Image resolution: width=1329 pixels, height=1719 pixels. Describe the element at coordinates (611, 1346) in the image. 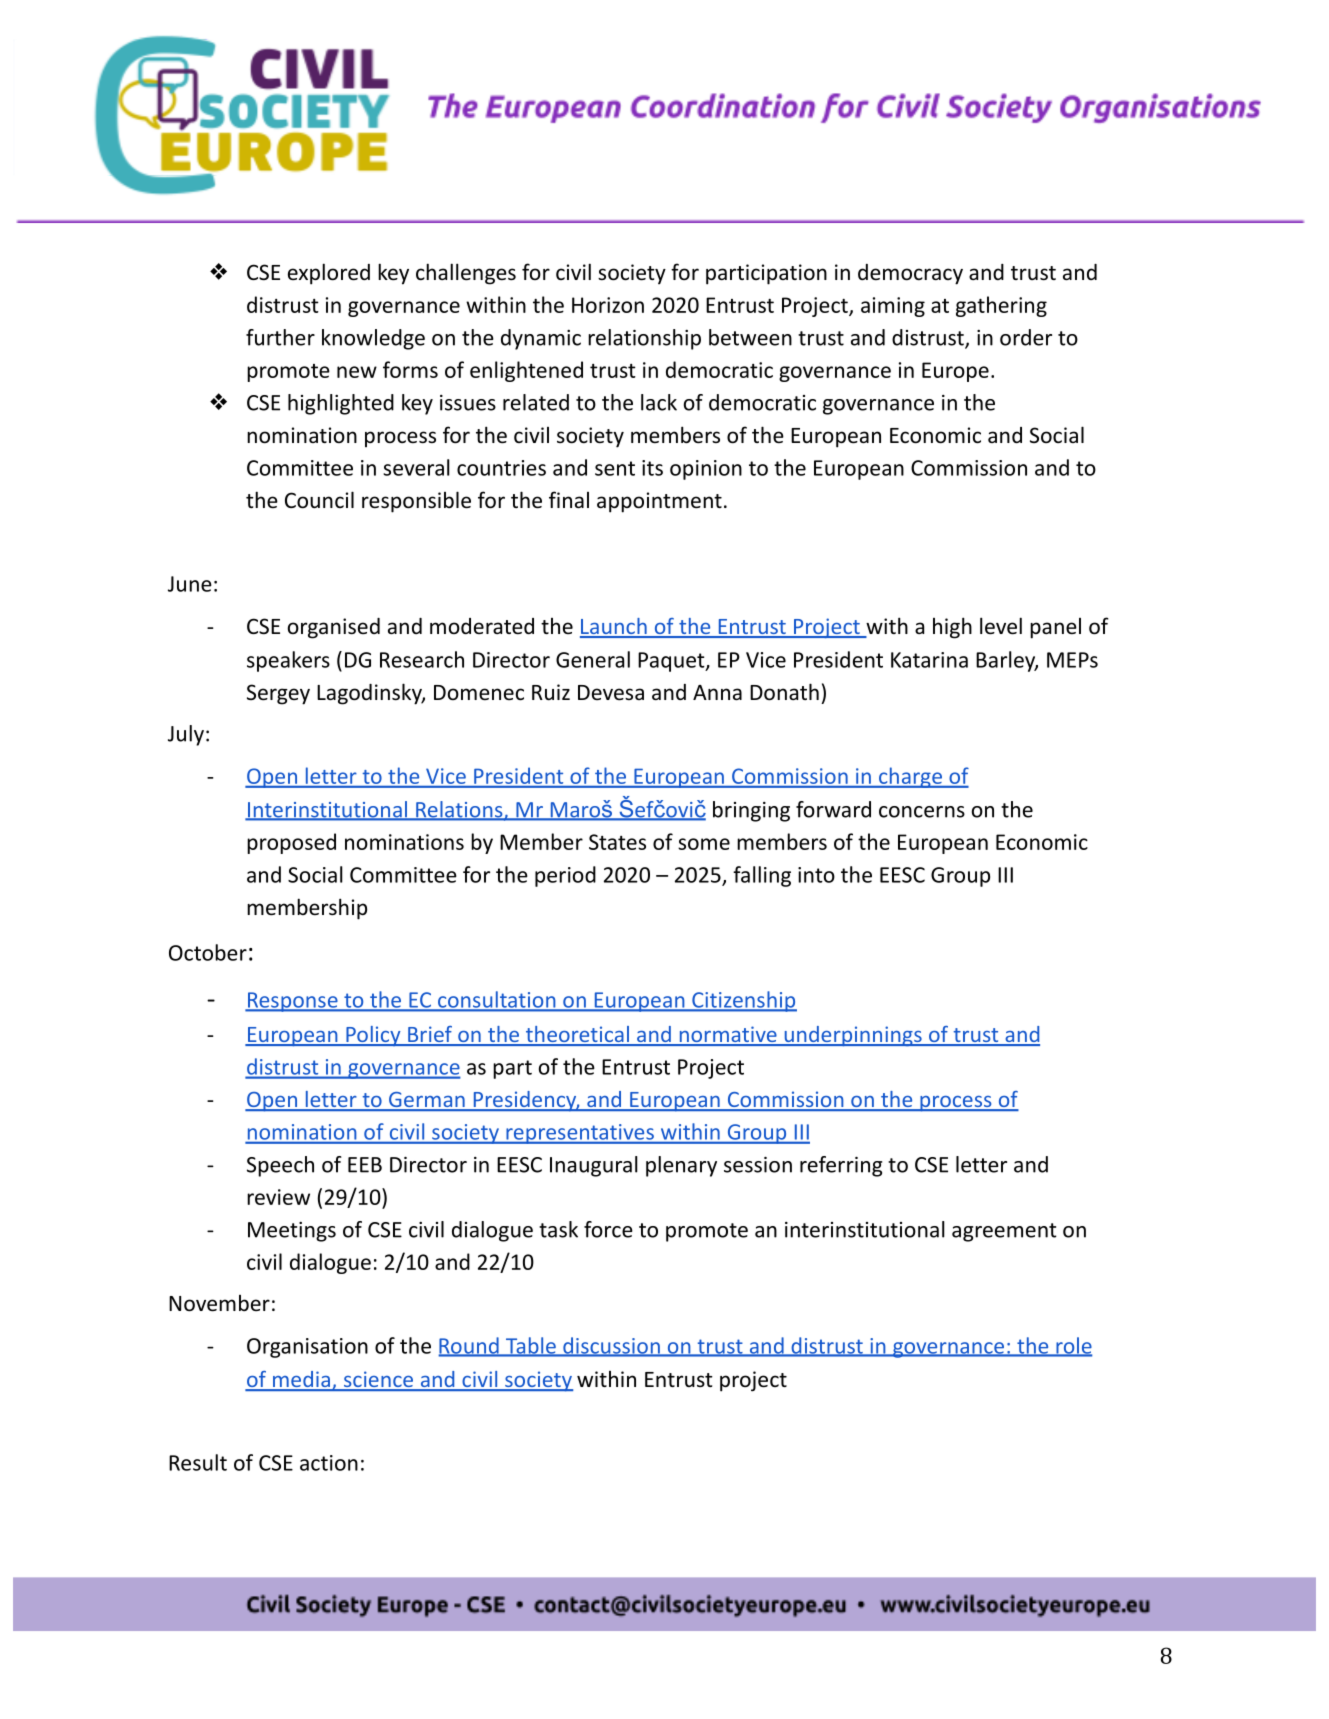

I see `discussion` at that location.
